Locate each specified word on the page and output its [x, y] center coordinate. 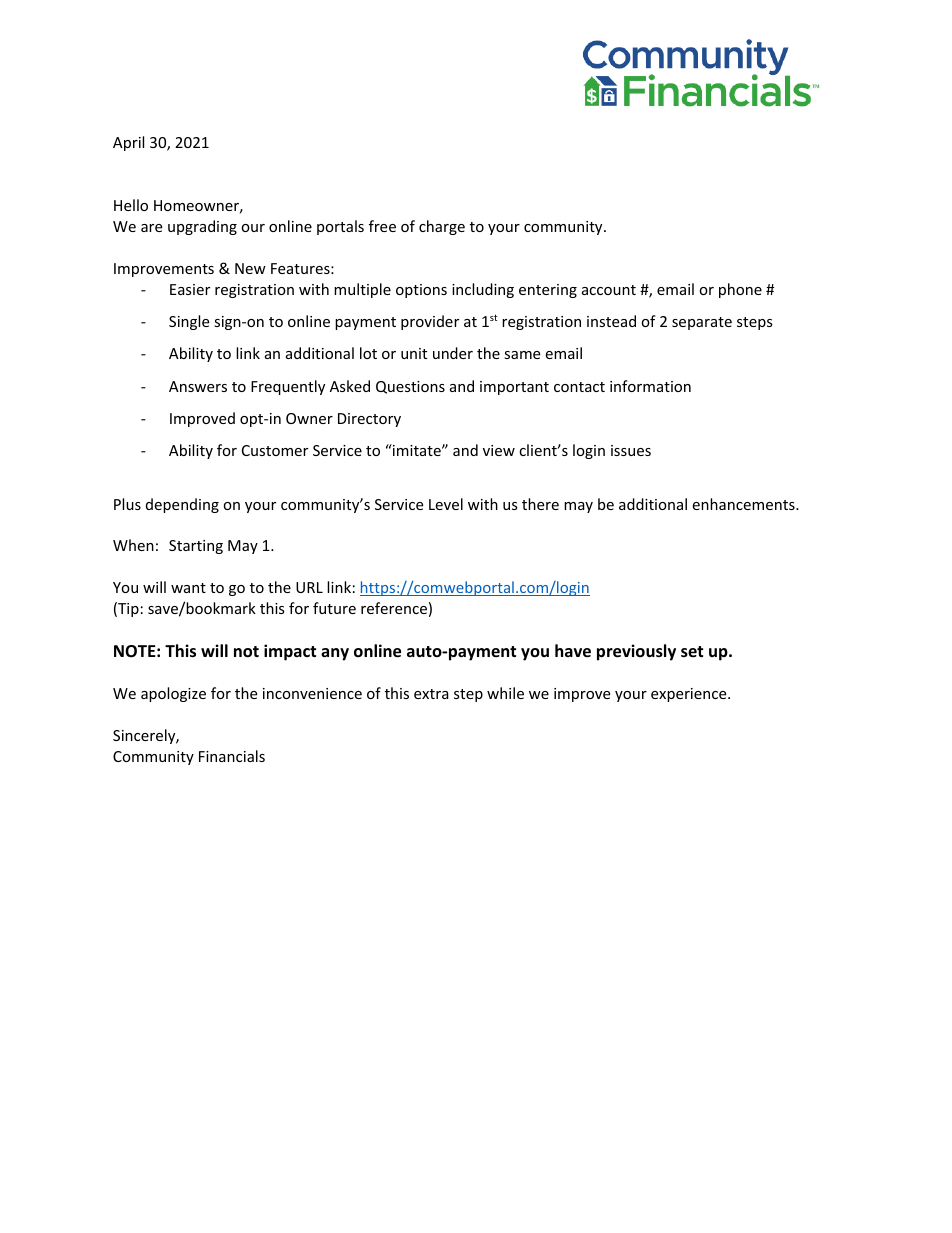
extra [431, 694]
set [692, 652]
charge [442, 227]
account [609, 290]
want [188, 588]
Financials [232, 756]
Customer [275, 450]
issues [631, 450]
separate [702, 323]
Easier [190, 289]
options [421, 291]
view [499, 450]
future [334, 608]
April [128, 143]
